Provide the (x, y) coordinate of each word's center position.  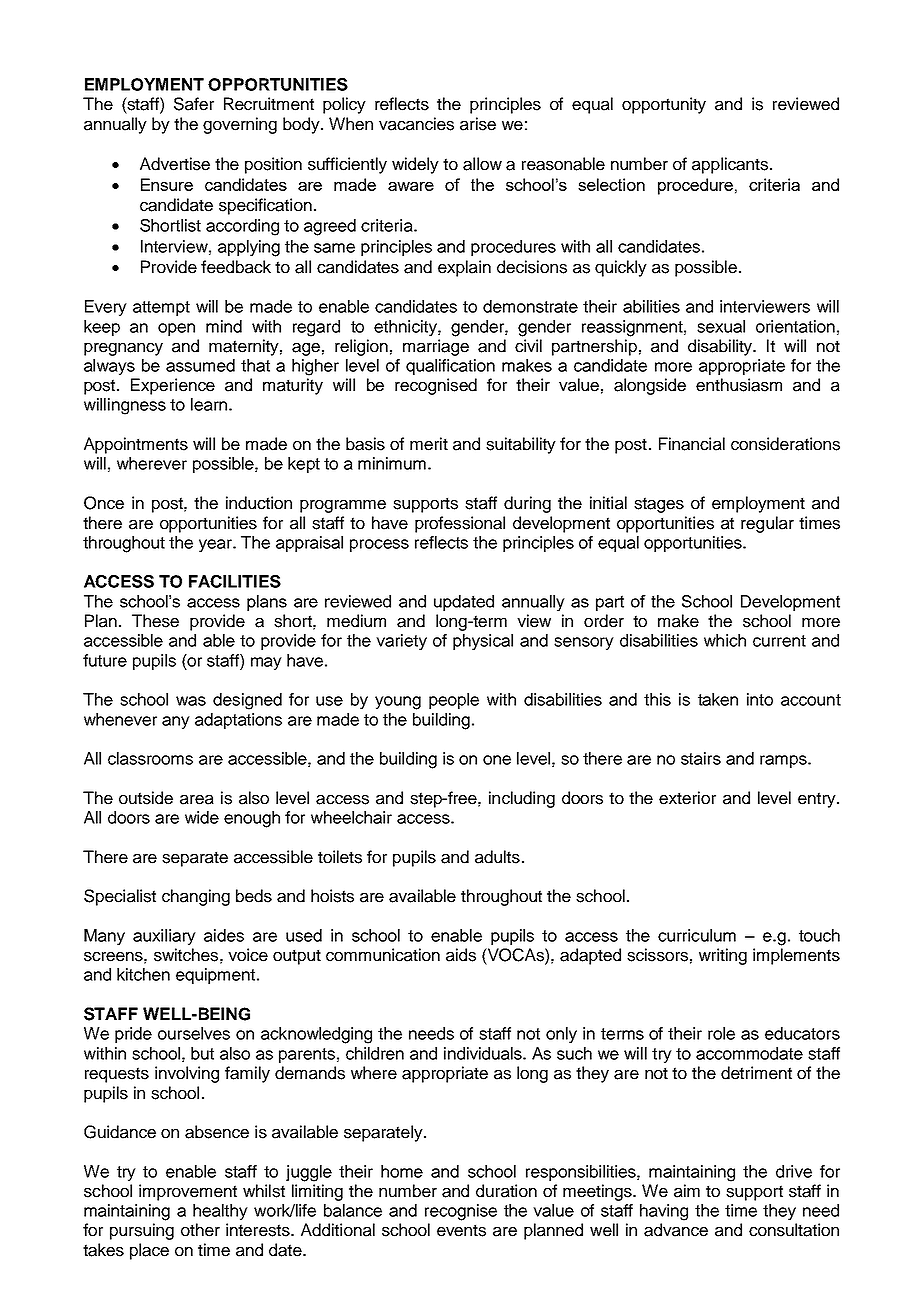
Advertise (175, 164)
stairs (701, 758)
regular (767, 524)
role (721, 1033)
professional (460, 524)
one (497, 760)
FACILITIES (235, 581)
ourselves (194, 1033)
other (200, 1230)
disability (721, 347)
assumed (200, 365)
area (197, 800)
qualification (450, 367)
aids (461, 955)
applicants (731, 165)
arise (478, 124)
